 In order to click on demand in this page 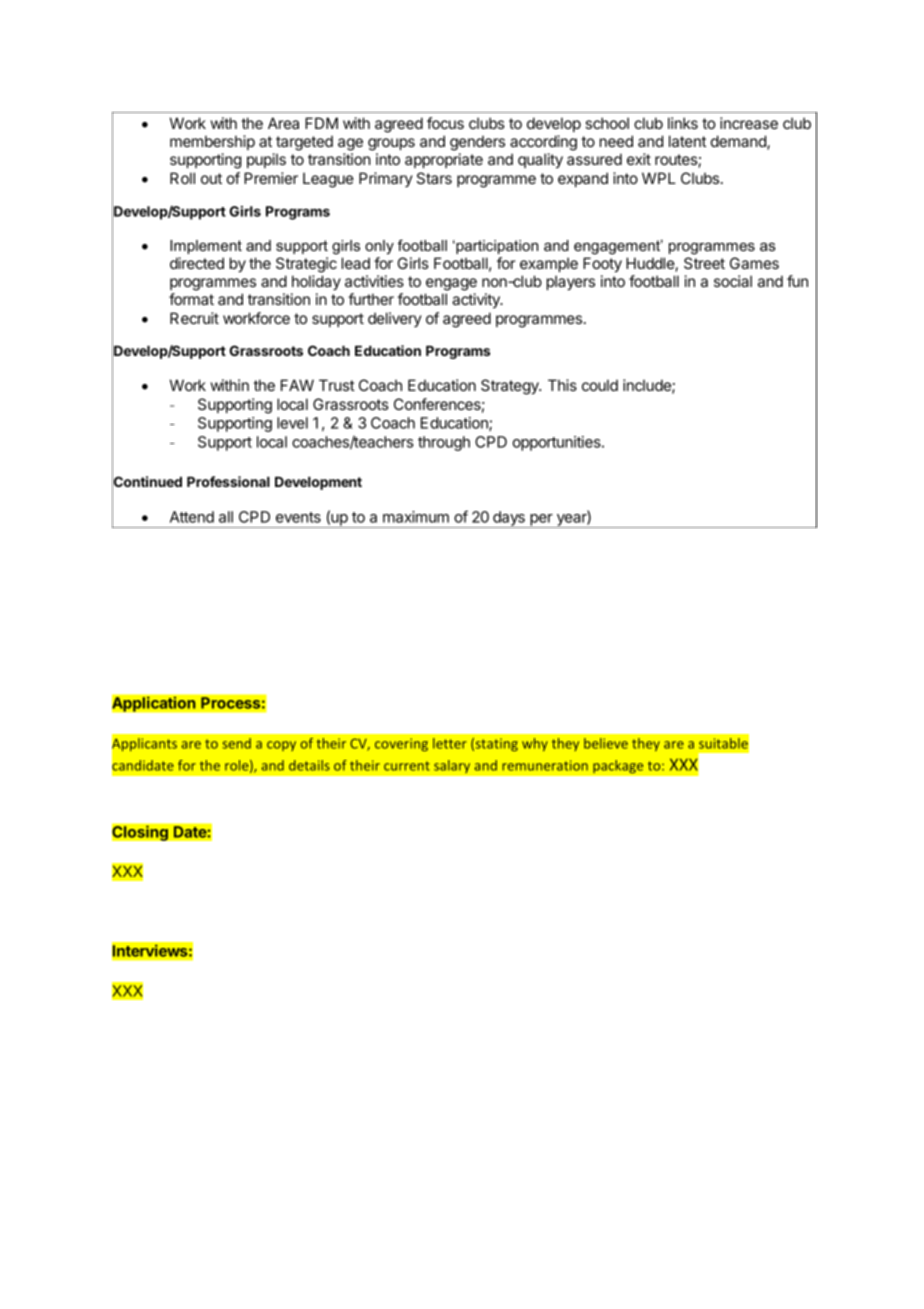, I will do `click(739, 142)`.
